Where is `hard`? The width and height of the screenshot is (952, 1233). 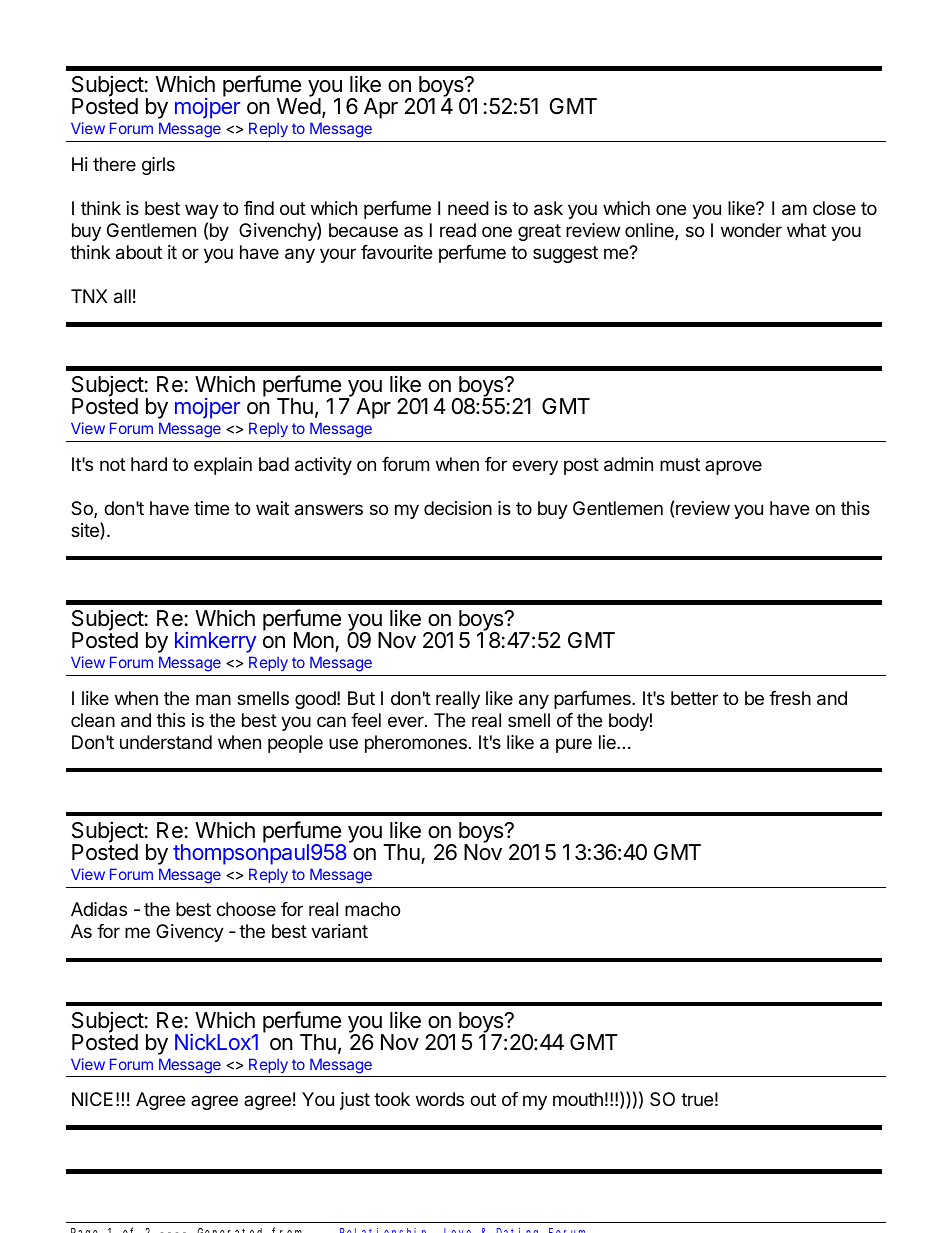 hard is located at coordinates (149, 464).
